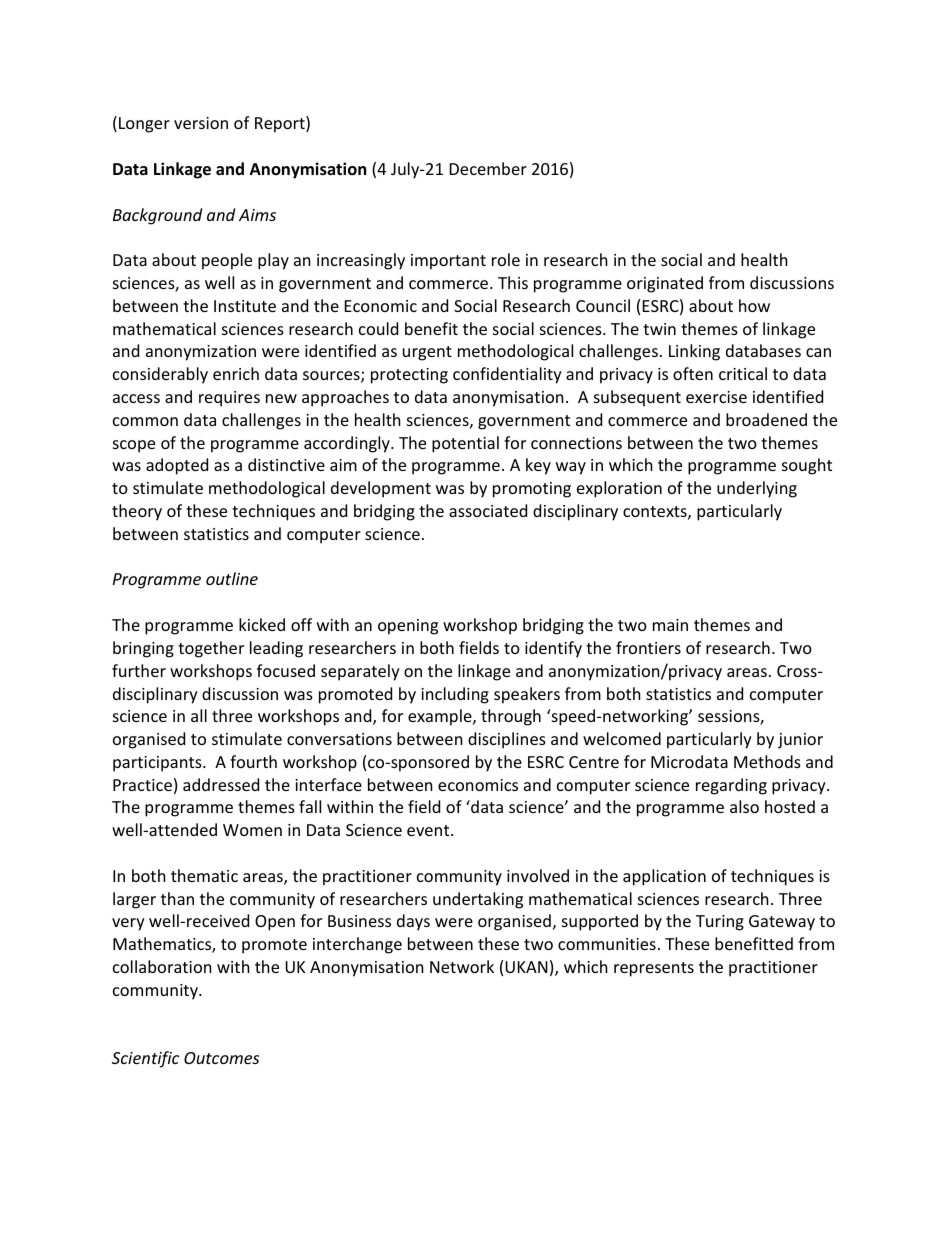  Describe the element at coordinates (201, 123) in the document. I see `version` at that location.
